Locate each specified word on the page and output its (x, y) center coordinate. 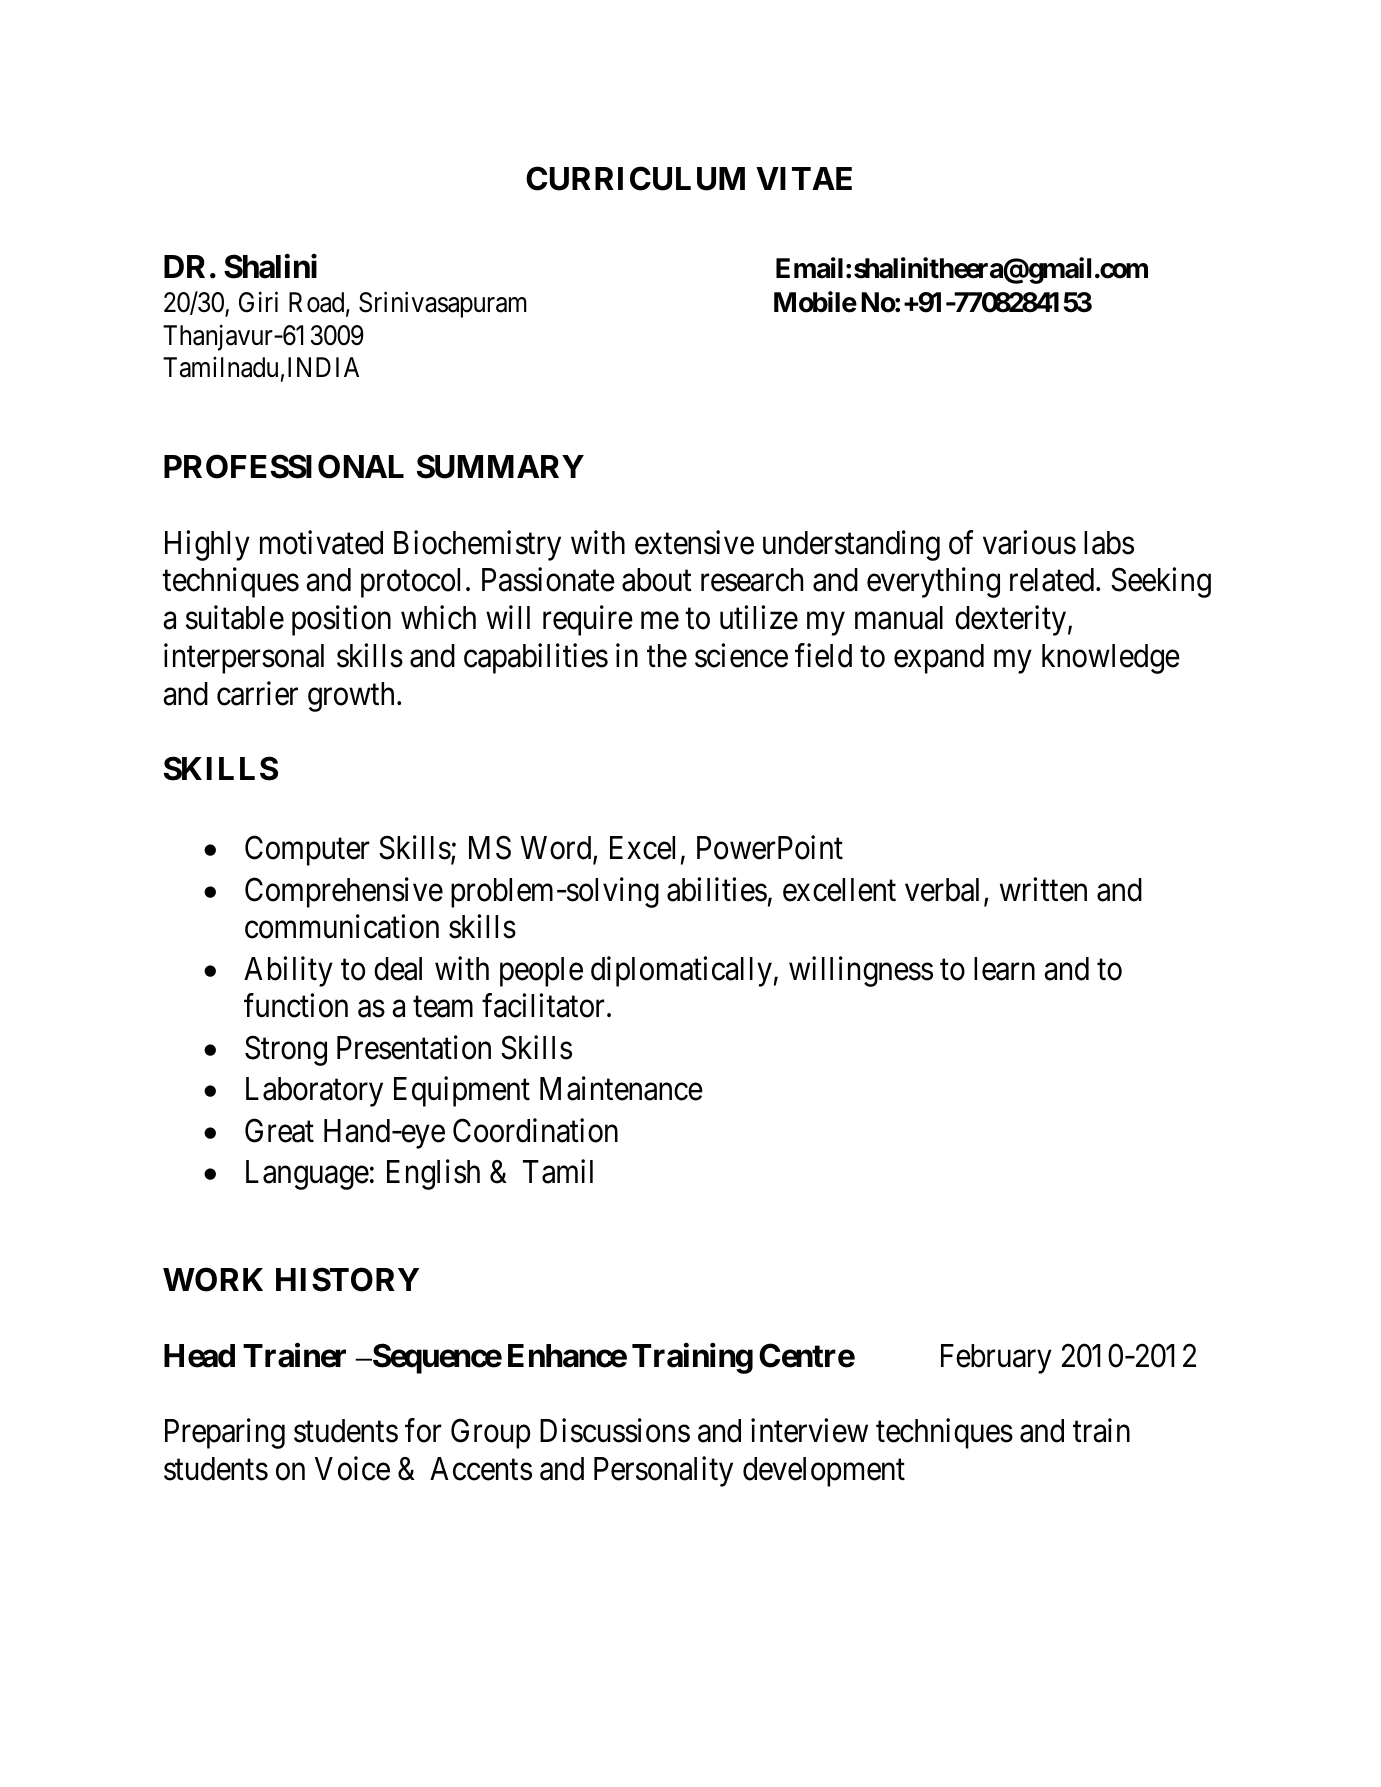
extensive (694, 542)
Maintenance (621, 1088)
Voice (352, 1468)
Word (557, 849)
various (1029, 542)
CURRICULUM (635, 178)
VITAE (804, 178)
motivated (321, 542)
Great (279, 1130)
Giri (258, 302)
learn (1004, 969)
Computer (307, 851)
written (1043, 889)
